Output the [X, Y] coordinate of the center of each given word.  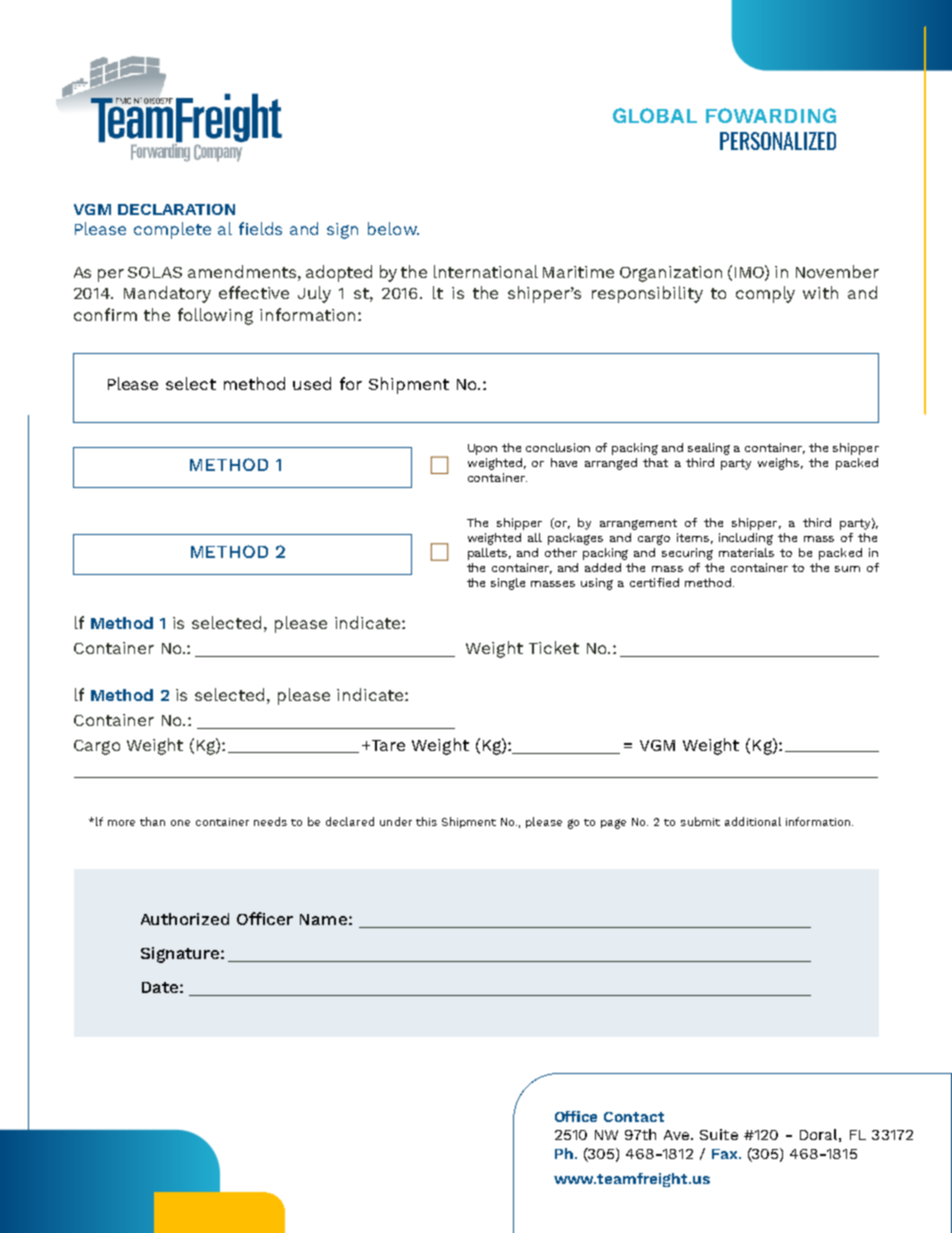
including [746, 539]
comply [765, 294]
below [393, 228]
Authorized [185, 919]
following [215, 316]
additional [753, 821]
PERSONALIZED [778, 141]
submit [700, 821]
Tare [388, 745]
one [180, 823]
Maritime [578, 272]
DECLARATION [176, 209]
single [508, 584]
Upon [482, 449]
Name [323, 919]
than [152, 821]
